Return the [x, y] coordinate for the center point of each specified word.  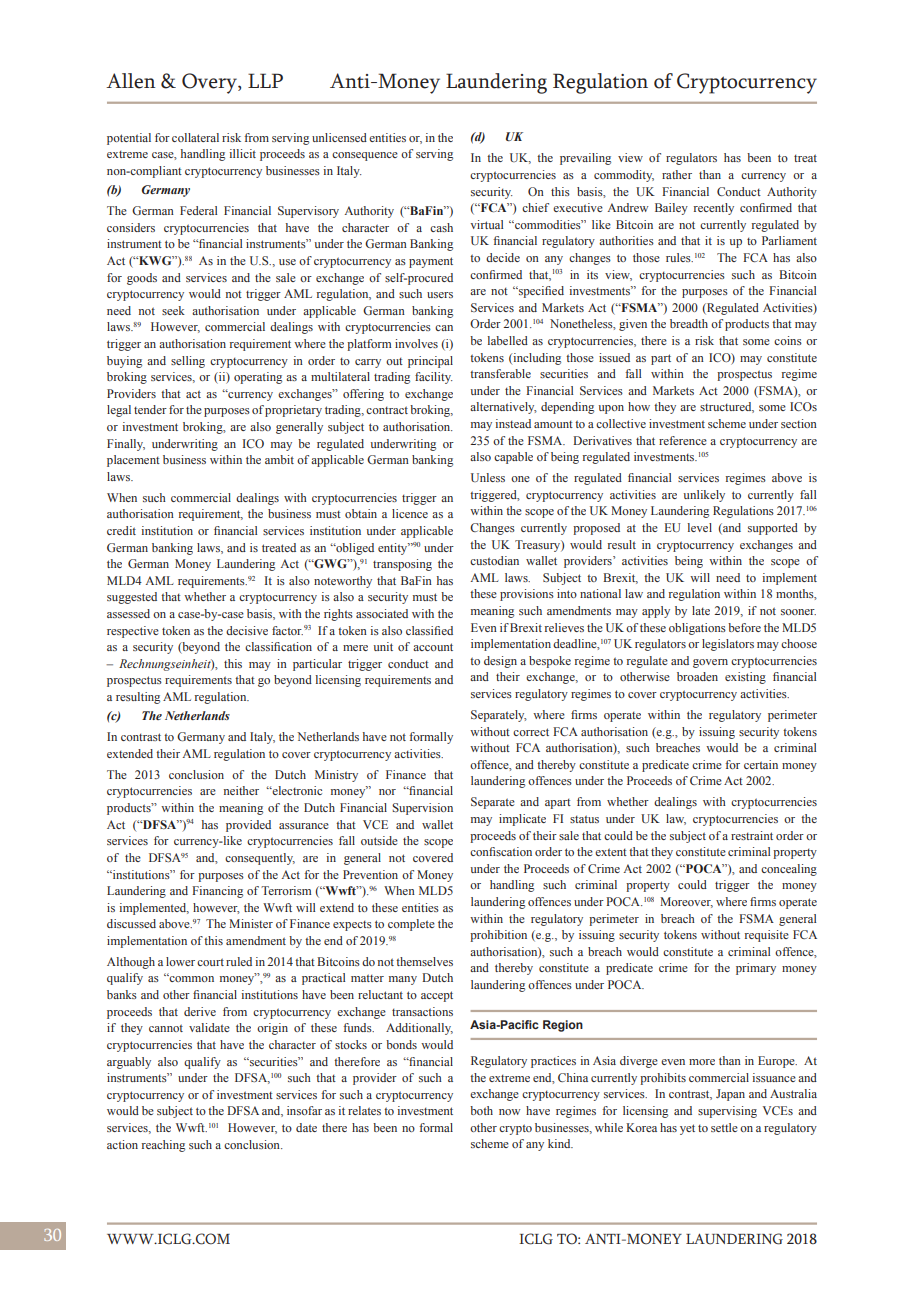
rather [677, 174]
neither [241, 790]
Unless [488, 477]
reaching [163, 1146]
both [481, 1110]
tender [150, 409]
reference [683, 440]
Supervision [422, 809]
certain [761, 764]
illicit [243, 153]
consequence [365, 156]
